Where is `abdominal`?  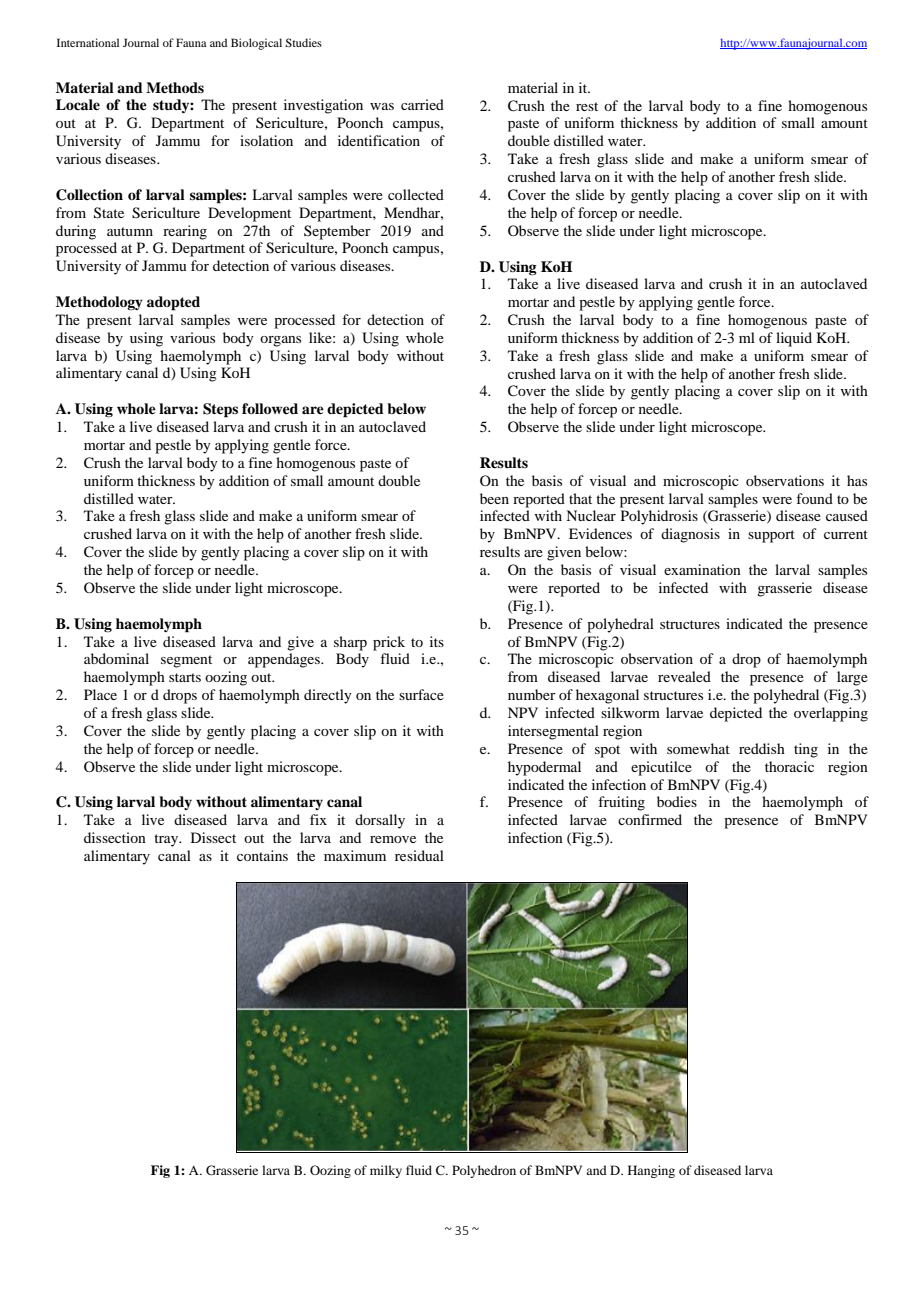
abdominal is located at coordinates (116, 658).
